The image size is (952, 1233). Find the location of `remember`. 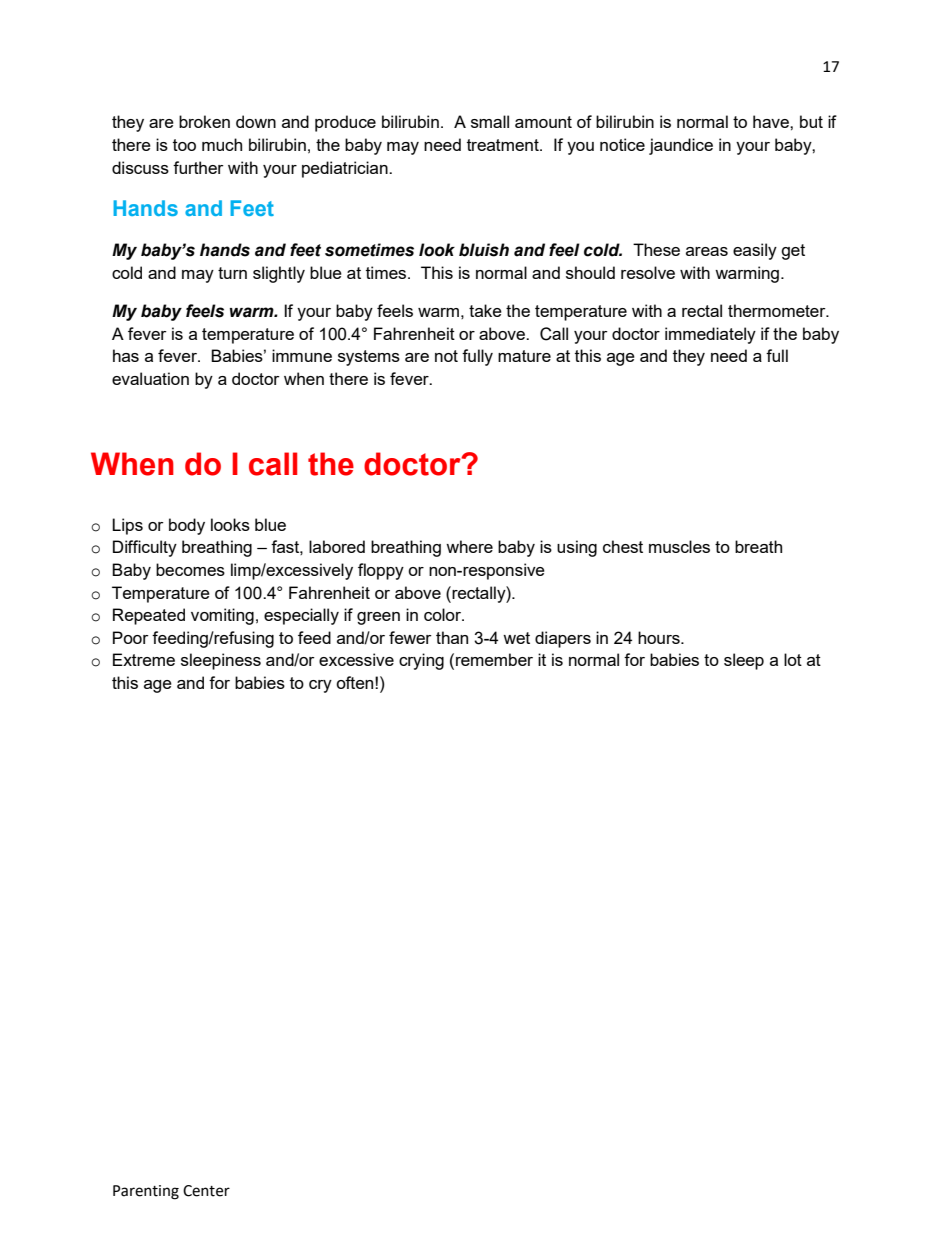

remember is located at coordinates (494, 659).
